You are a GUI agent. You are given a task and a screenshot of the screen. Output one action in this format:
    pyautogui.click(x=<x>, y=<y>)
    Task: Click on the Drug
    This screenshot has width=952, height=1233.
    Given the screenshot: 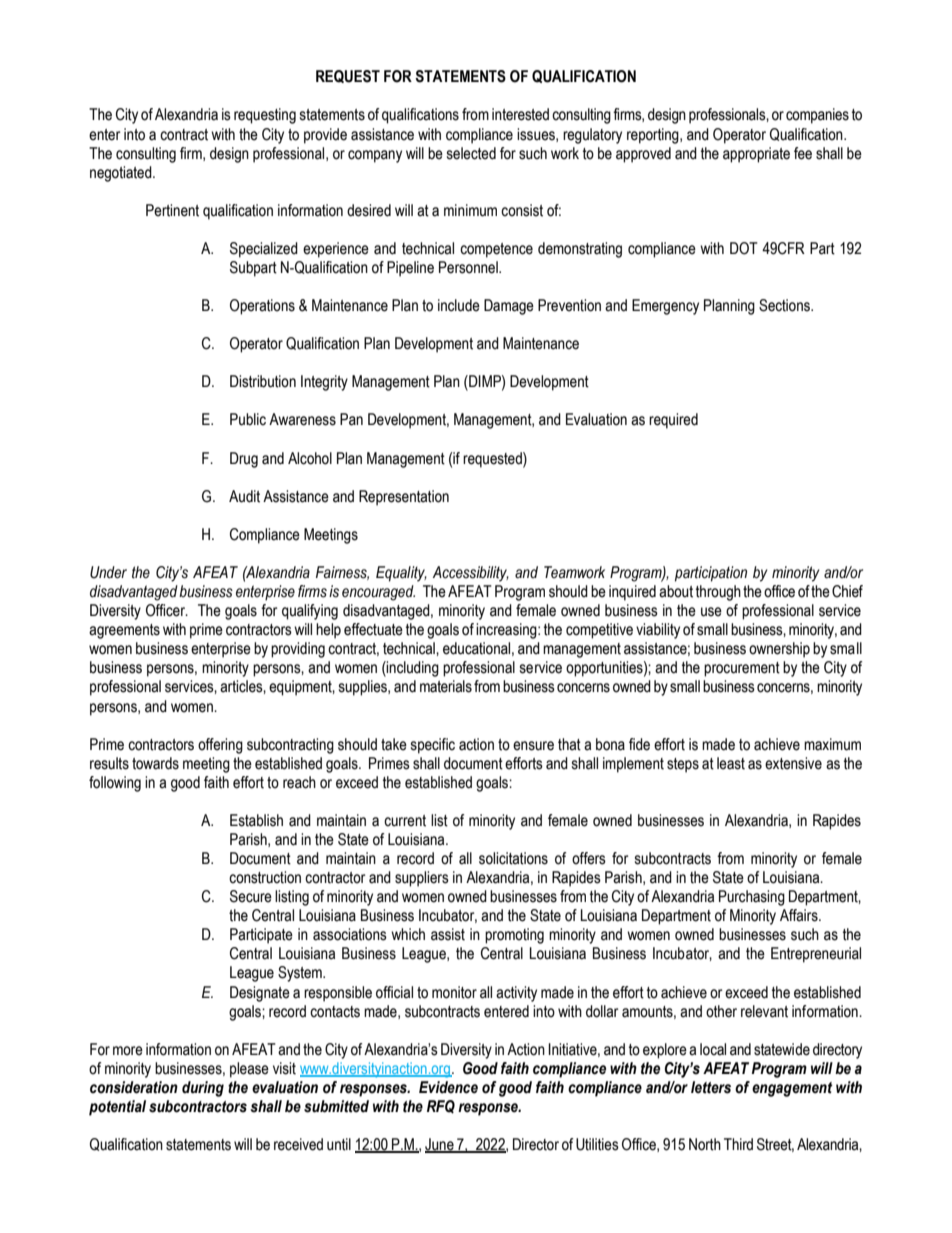 What is the action you would take?
    pyautogui.click(x=244, y=460)
